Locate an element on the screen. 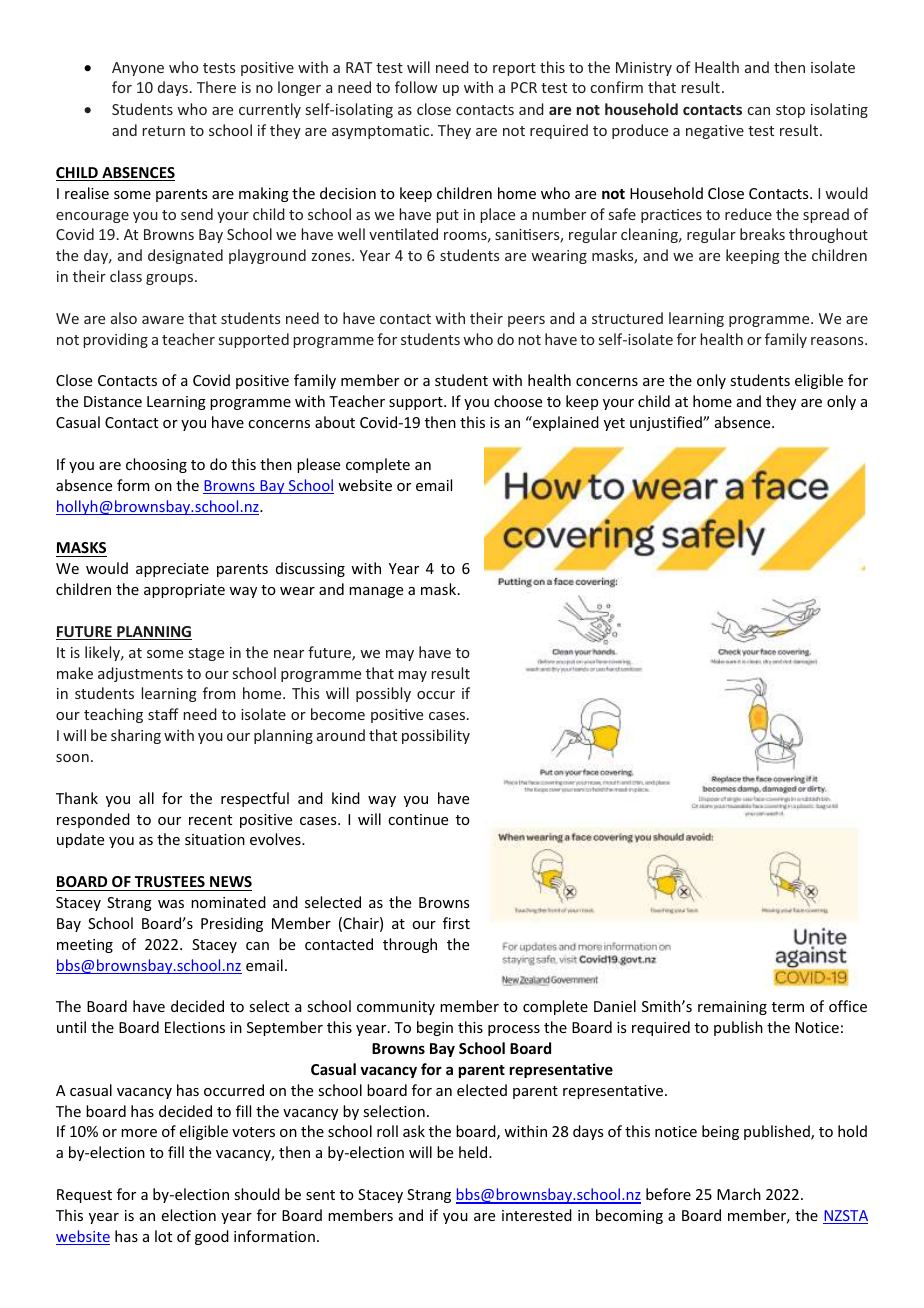  stop is located at coordinates (790, 111).
